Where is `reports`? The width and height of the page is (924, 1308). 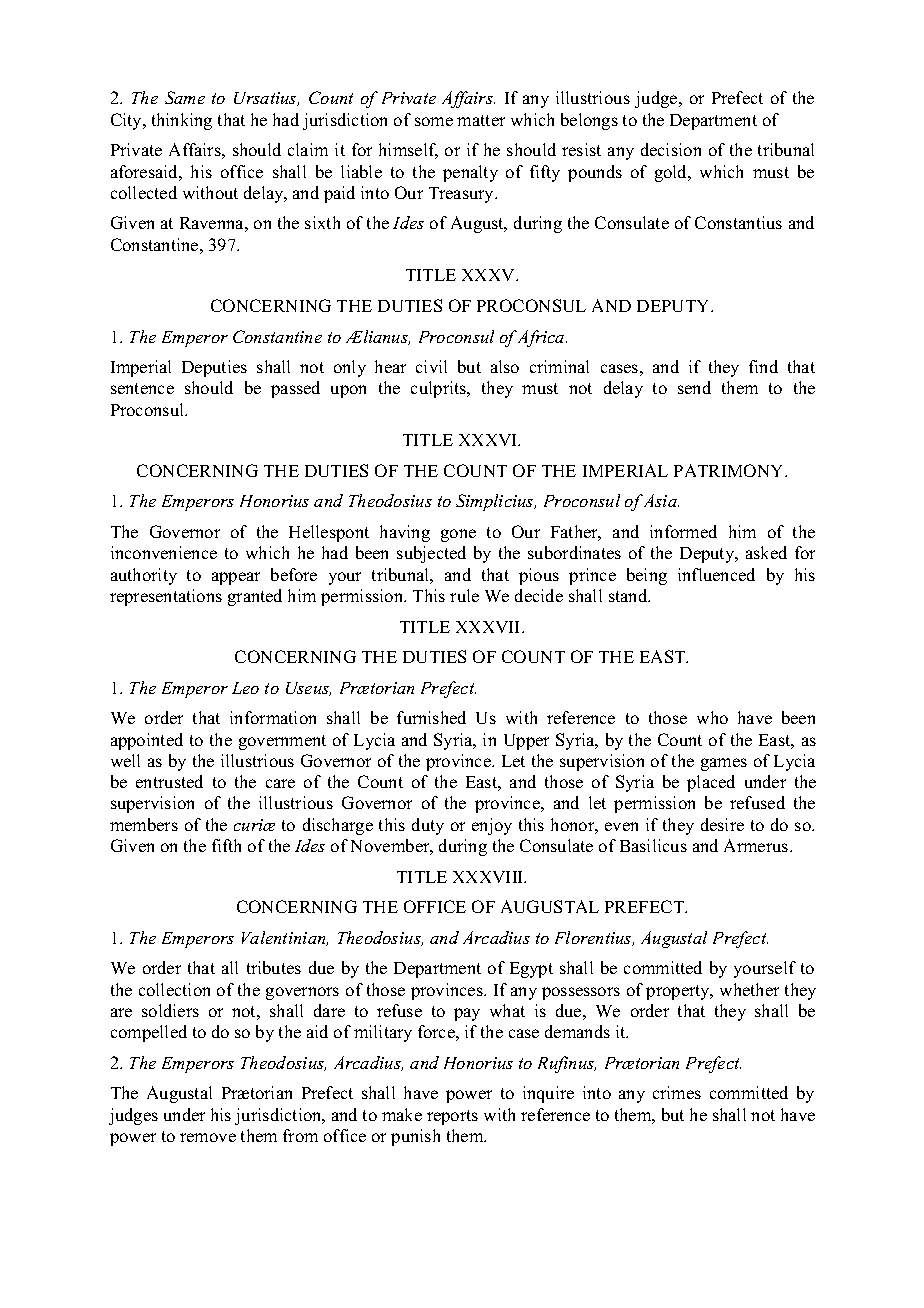
reports is located at coordinates (452, 1117).
